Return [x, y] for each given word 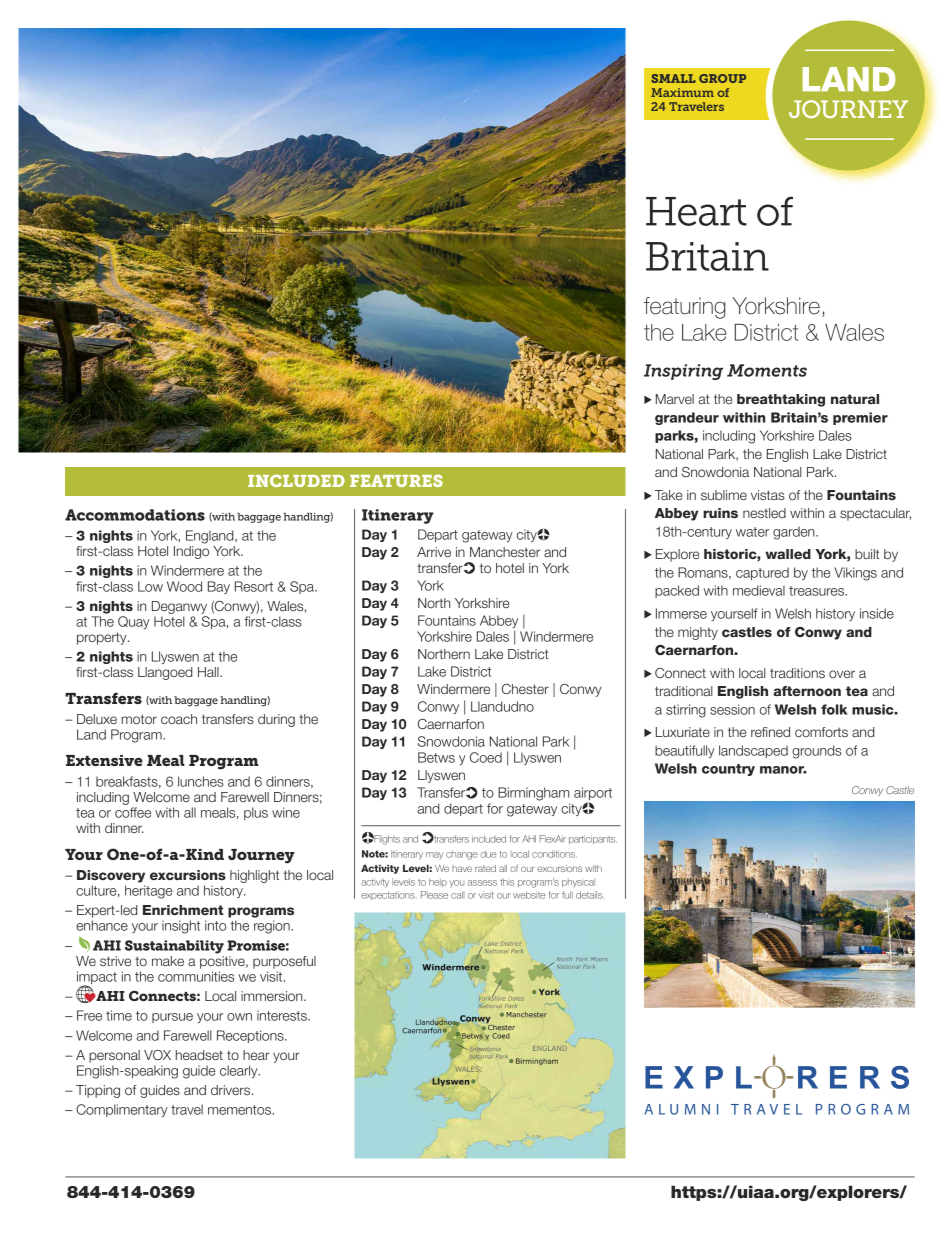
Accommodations [135, 515]
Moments [767, 370]
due [489, 854]
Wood [184, 586]
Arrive [434, 552]
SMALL [673, 78]
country [728, 770]
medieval [759, 590]
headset [199, 1055]
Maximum [682, 92]
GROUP [722, 78]
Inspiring [683, 372]
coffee [133, 812]
